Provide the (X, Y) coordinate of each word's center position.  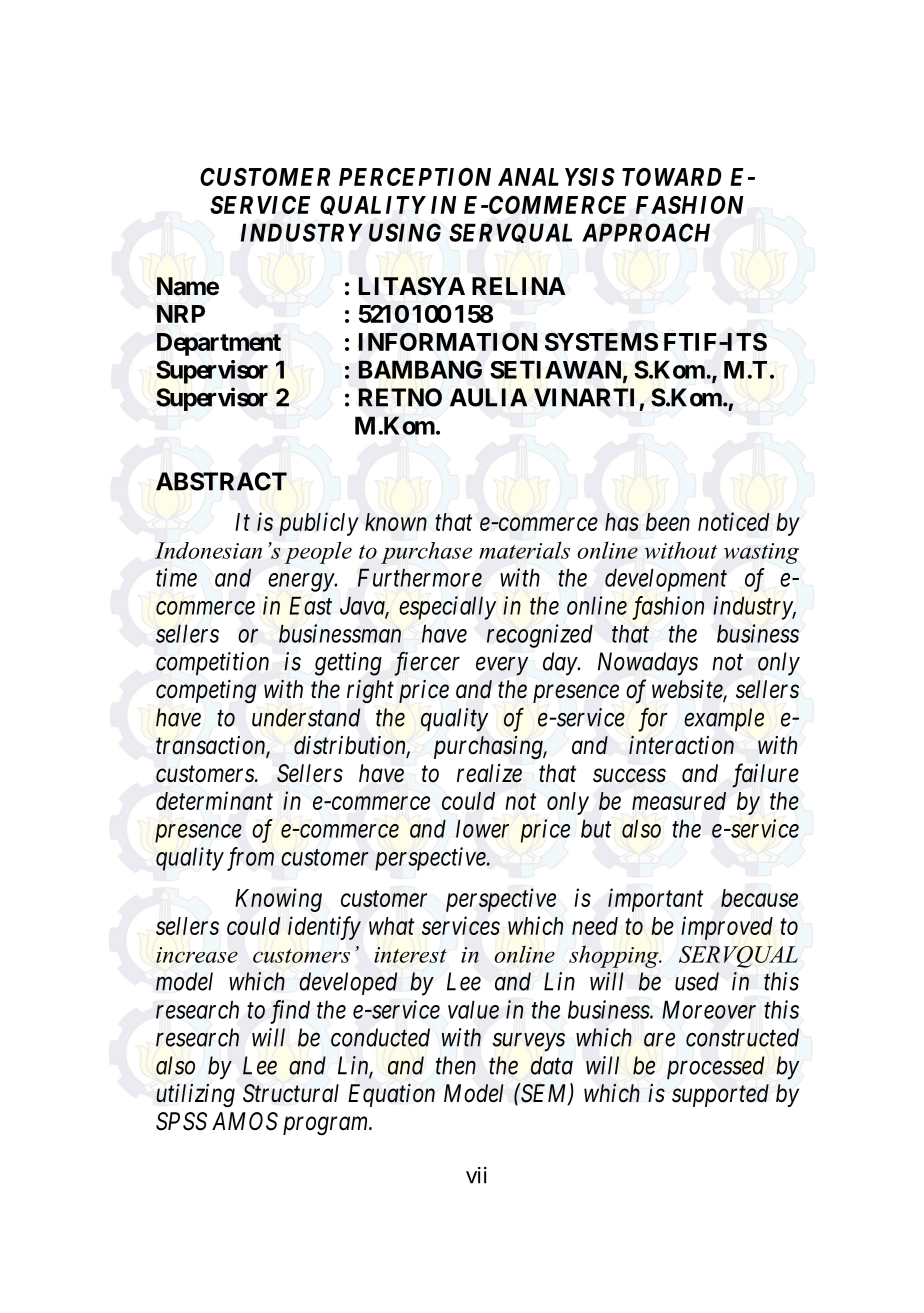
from (250, 859)
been (668, 522)
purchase (426, 553)
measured (679, 801)
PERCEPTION (415, 177)
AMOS (245, 1121)
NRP (181, 314)
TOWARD (671, 177)
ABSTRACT (221, 481)
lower (482, 829)
